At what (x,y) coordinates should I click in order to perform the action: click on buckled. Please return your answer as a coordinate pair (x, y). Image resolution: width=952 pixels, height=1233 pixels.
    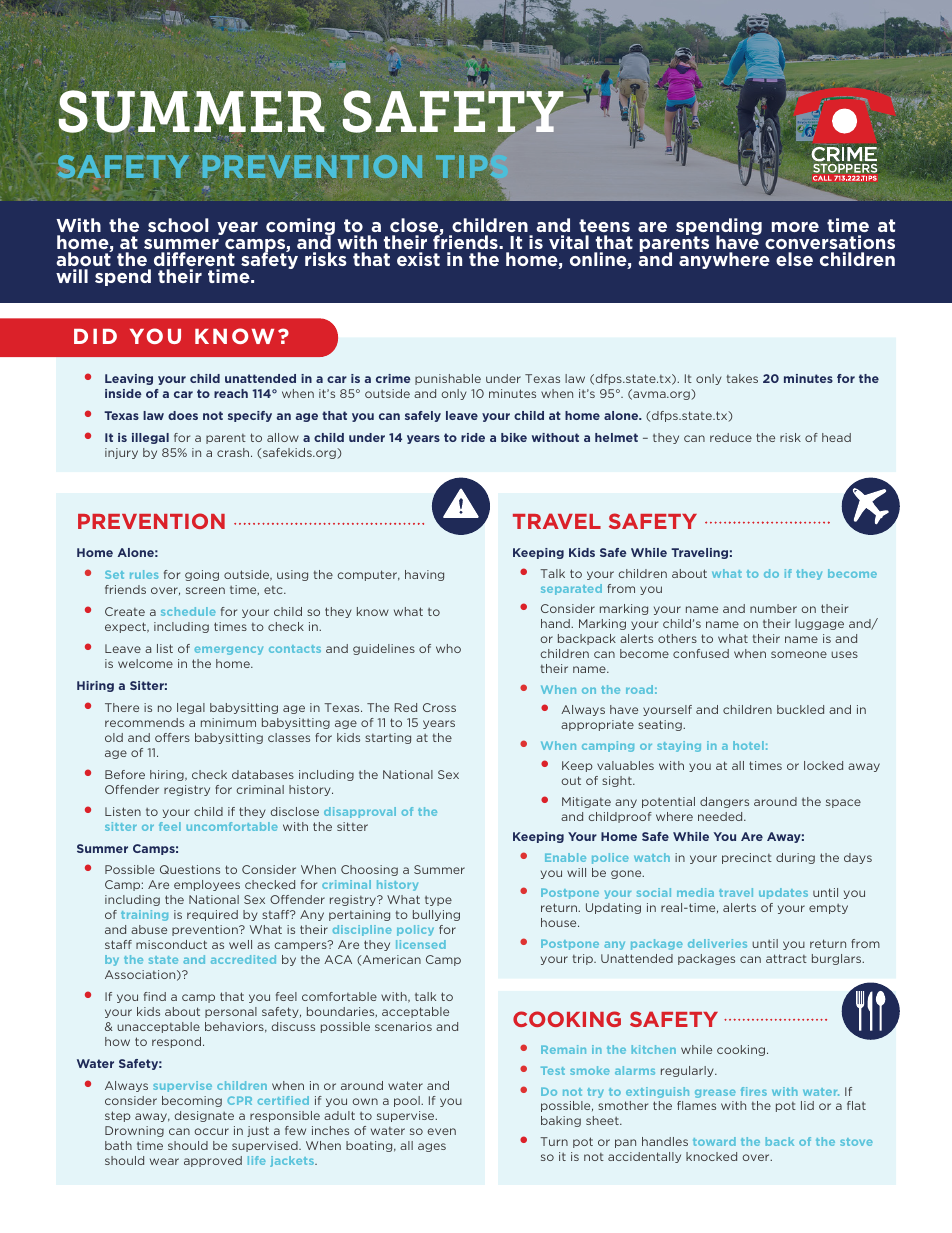
    Looking at the image, I should click on (800, 709).
